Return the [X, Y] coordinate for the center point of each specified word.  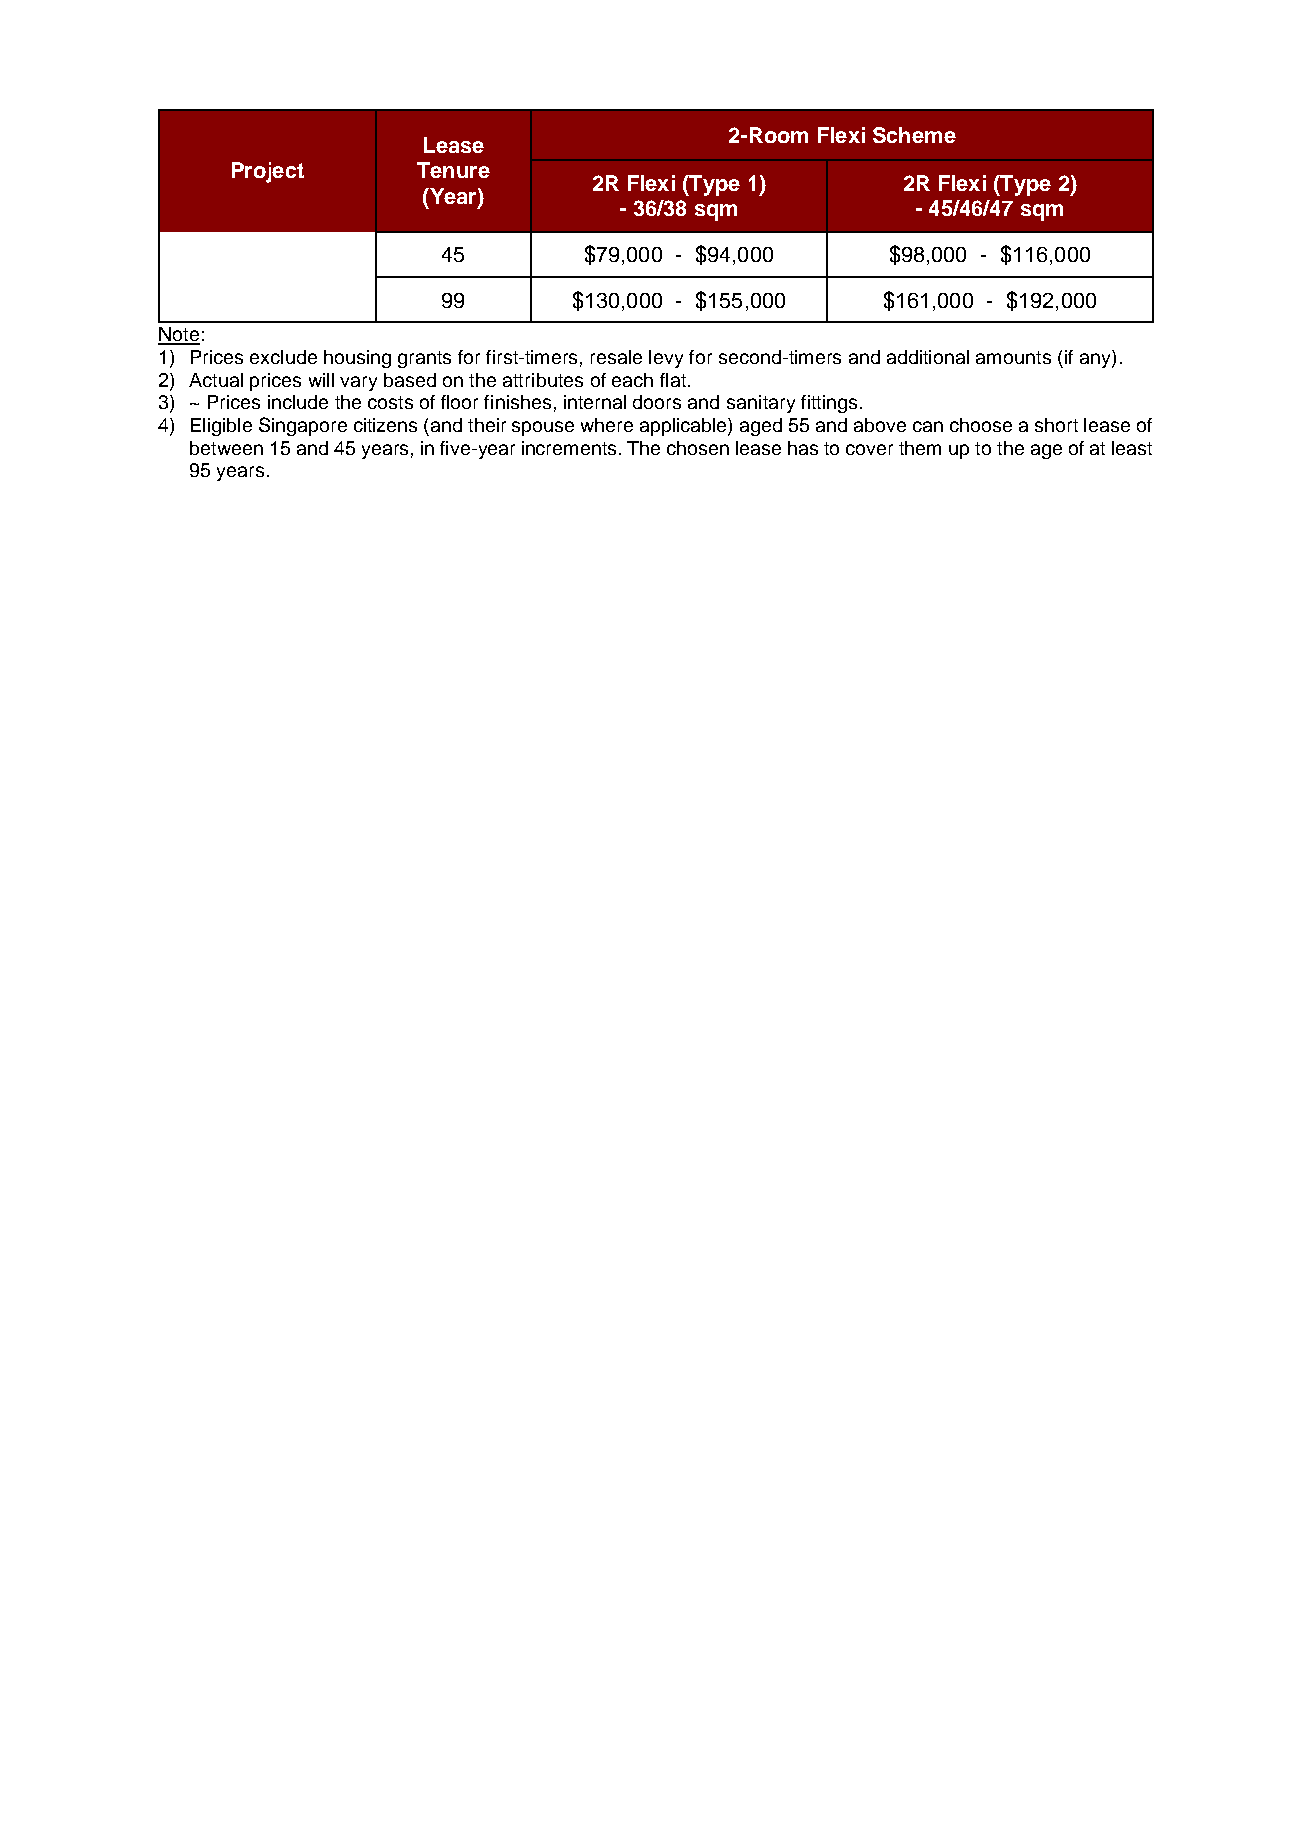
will [321, 380]
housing [357, 359]
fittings [829, 404]
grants [424, 359]
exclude [283, 357]
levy [666, 359]
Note [179, 335]
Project [268, 172]
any [1096, 360]
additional [928, 357]
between [226, 448]
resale [616, 357]
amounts [1013, 357]
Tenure [453, 170]
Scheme [914, 135]
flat [673, 380]
